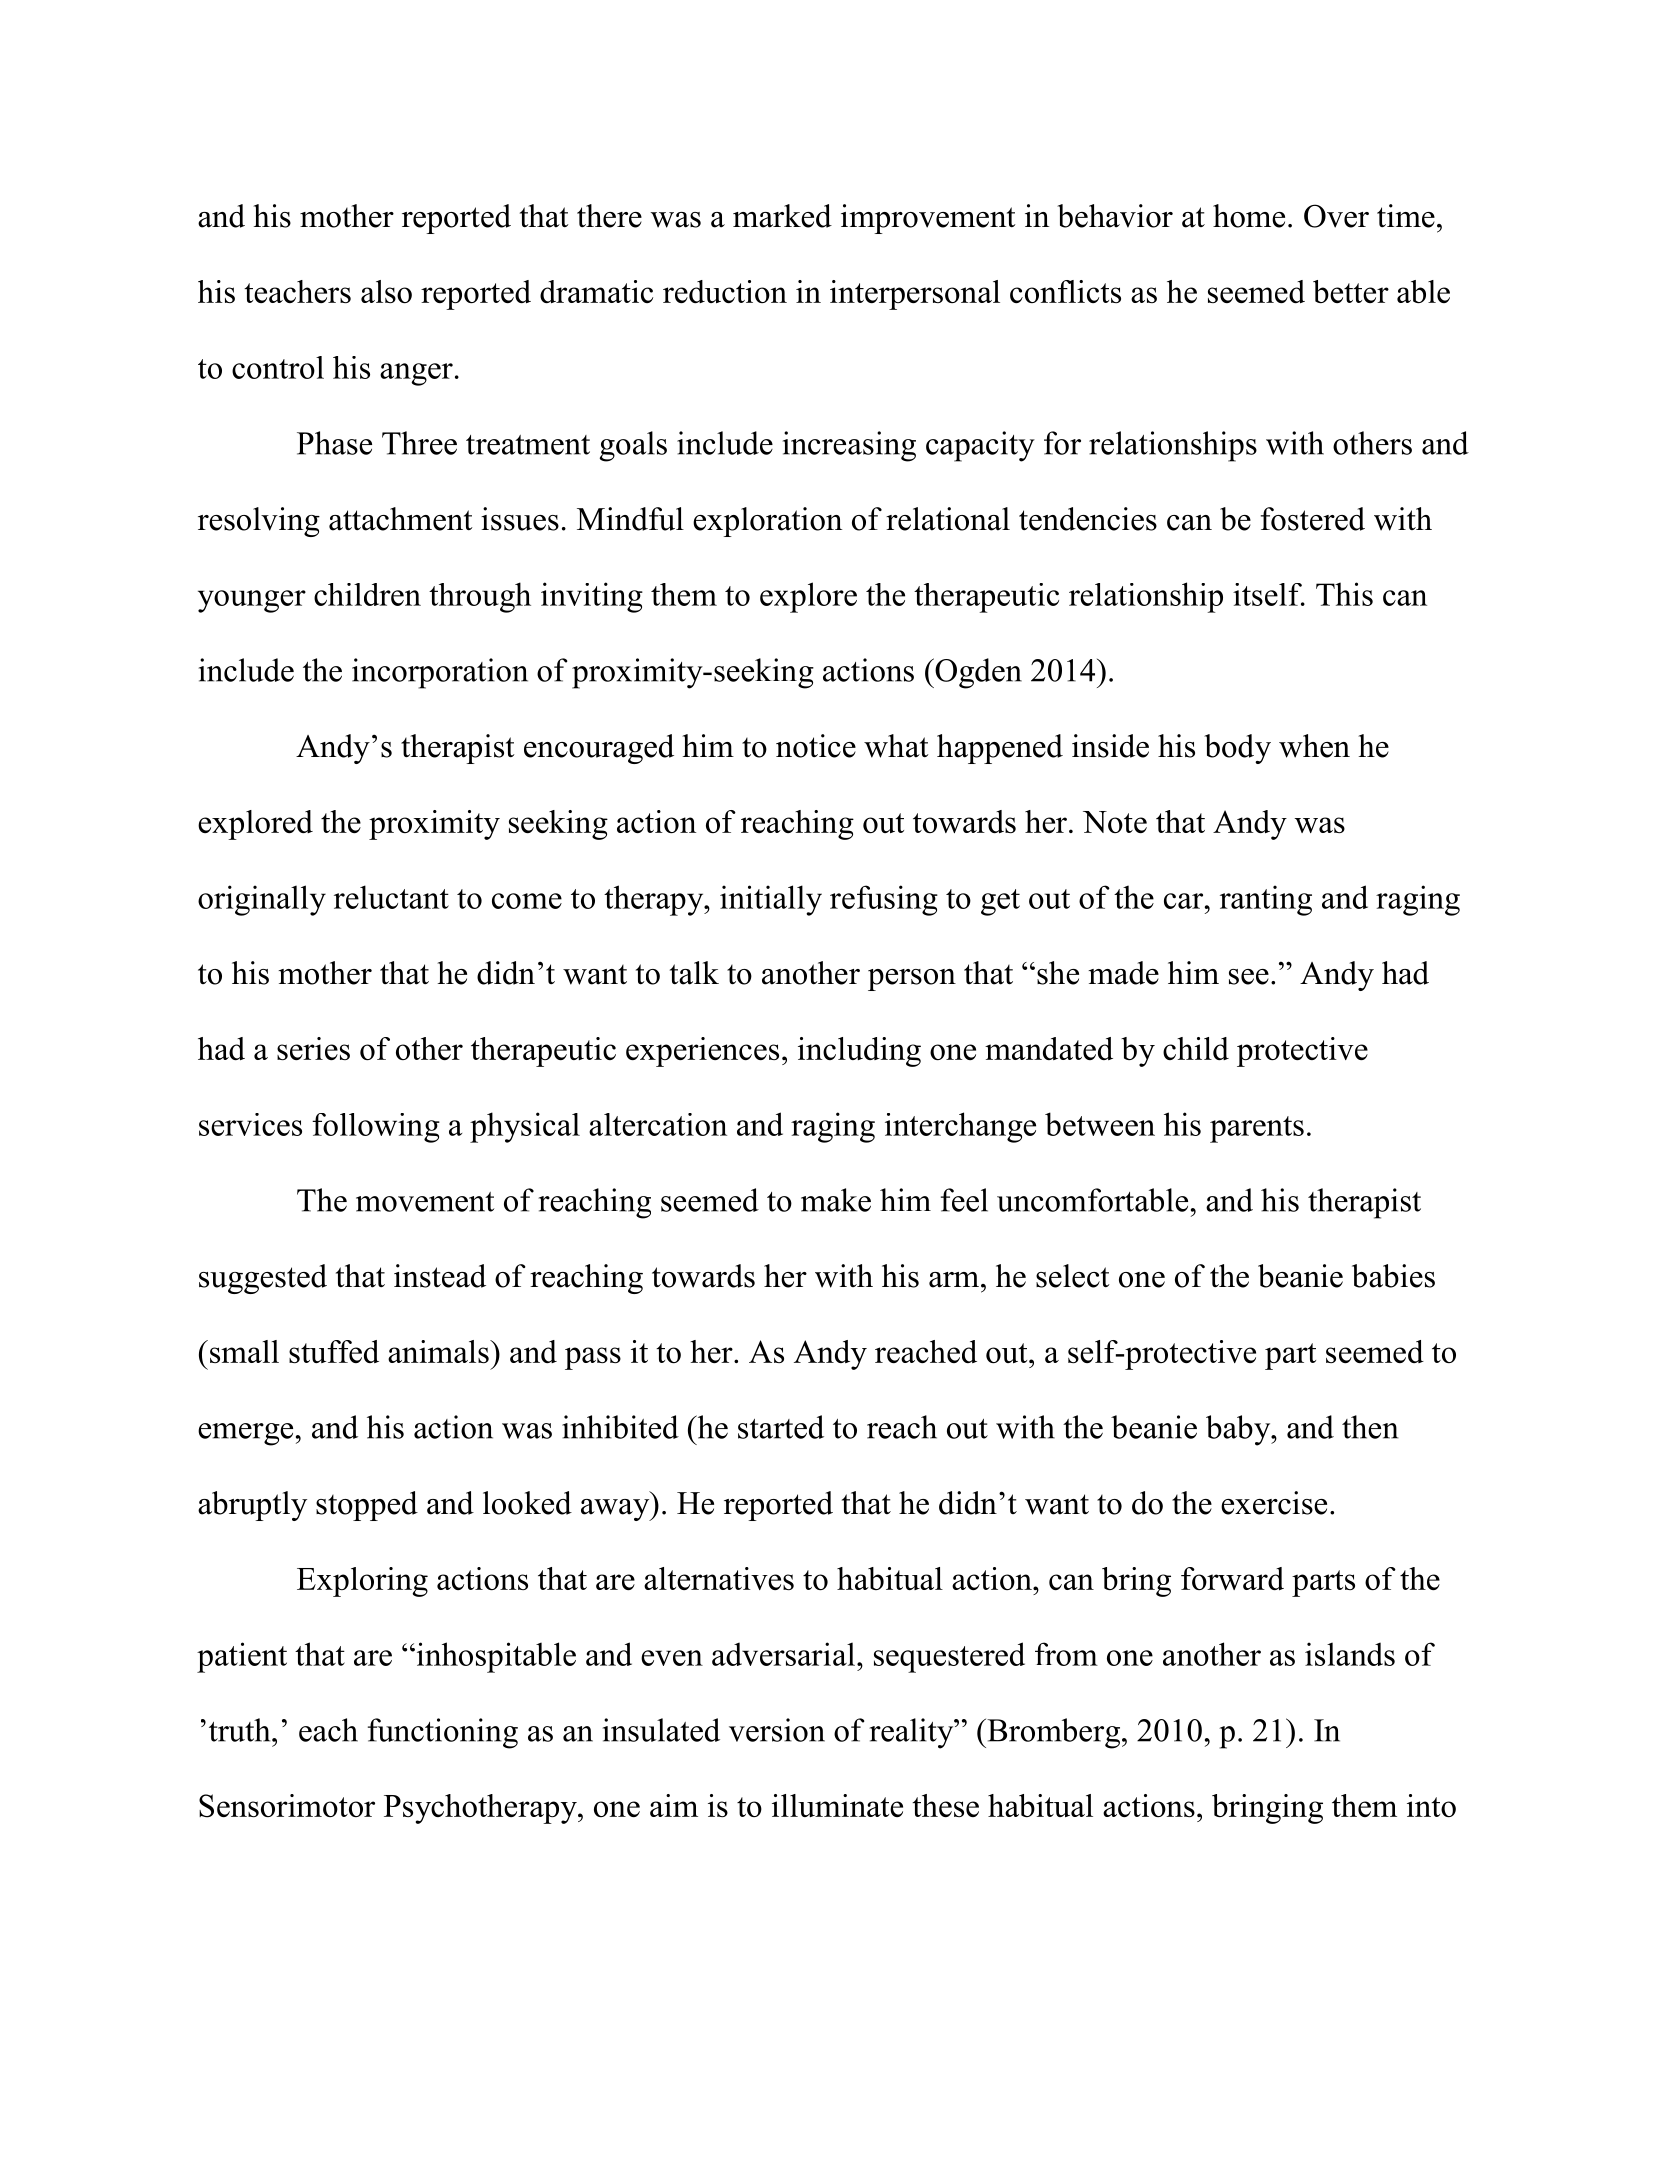  What do you see at coordinates (1351, 291) in the screenshot?
I see `better` at bounding box center [1351, 291].
